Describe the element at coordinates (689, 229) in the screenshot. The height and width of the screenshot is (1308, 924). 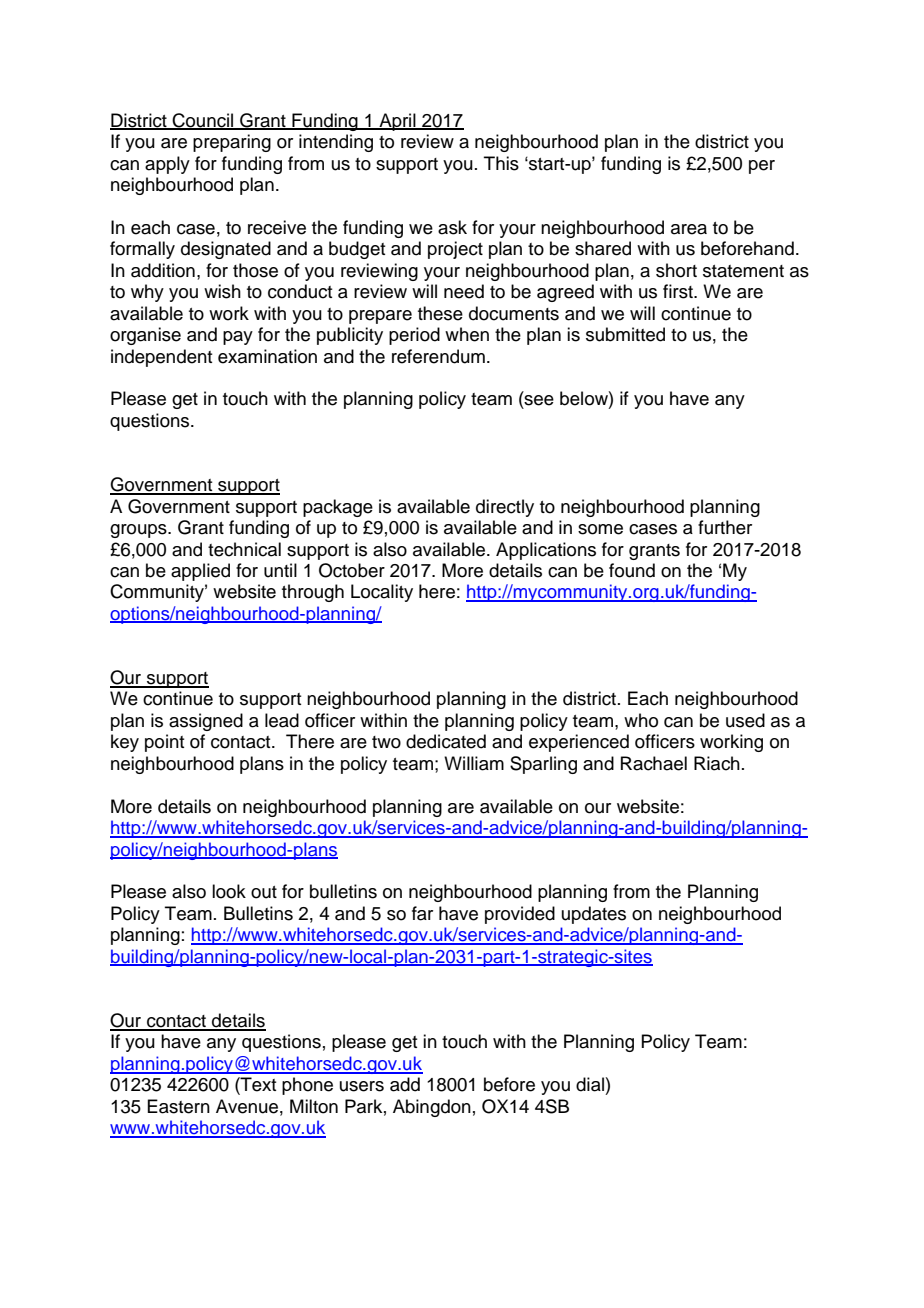
I see `area` at that location.
